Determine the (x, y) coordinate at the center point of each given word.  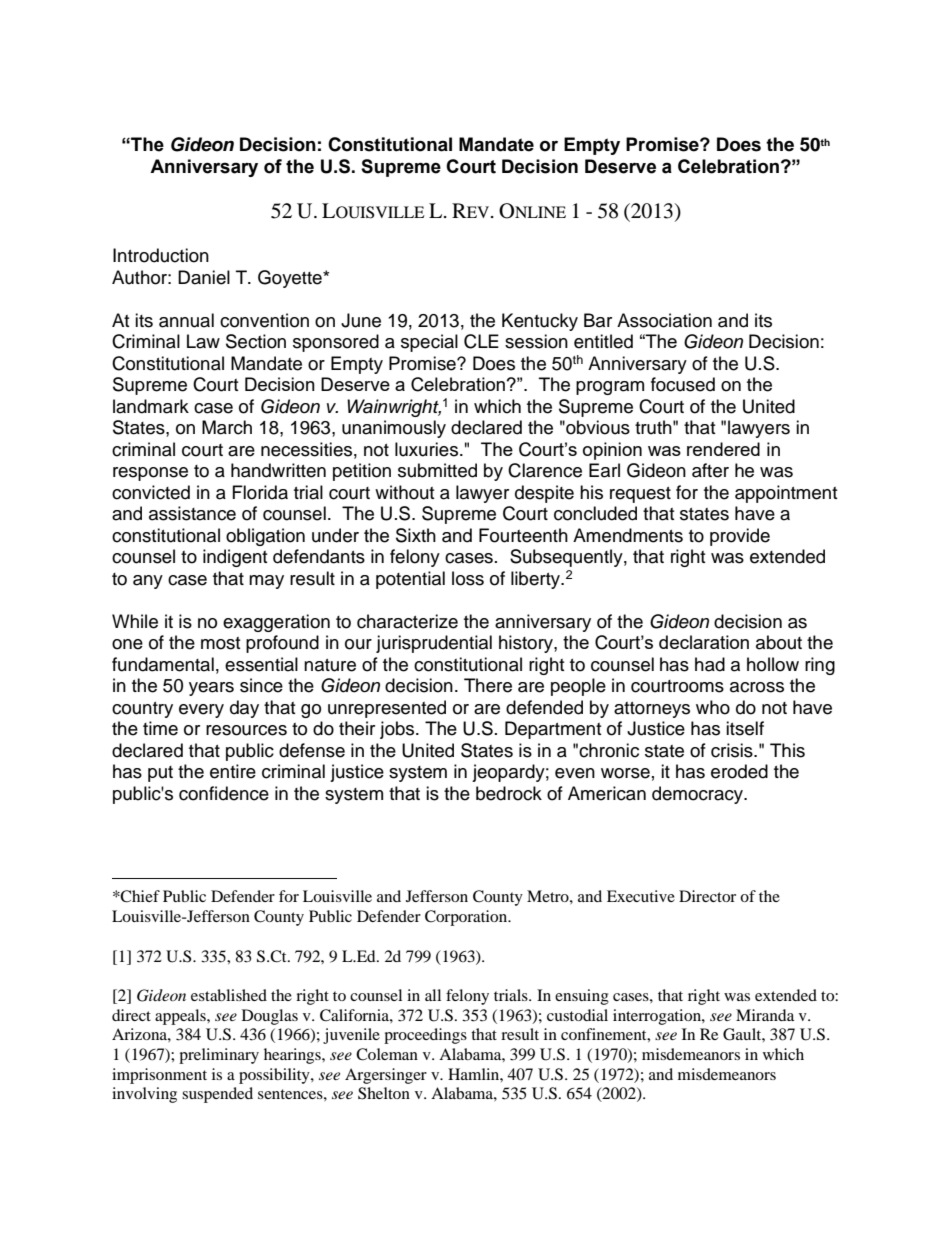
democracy (699, 795)
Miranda (765, 1015)
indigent (235, 558)
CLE (481, 341)
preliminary (219, 1056)
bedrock (509, 793)
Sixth (416, 535)
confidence (224, 793)
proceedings (425, 1036)
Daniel (204, 277)
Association (664, 320)
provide (740, 537)
